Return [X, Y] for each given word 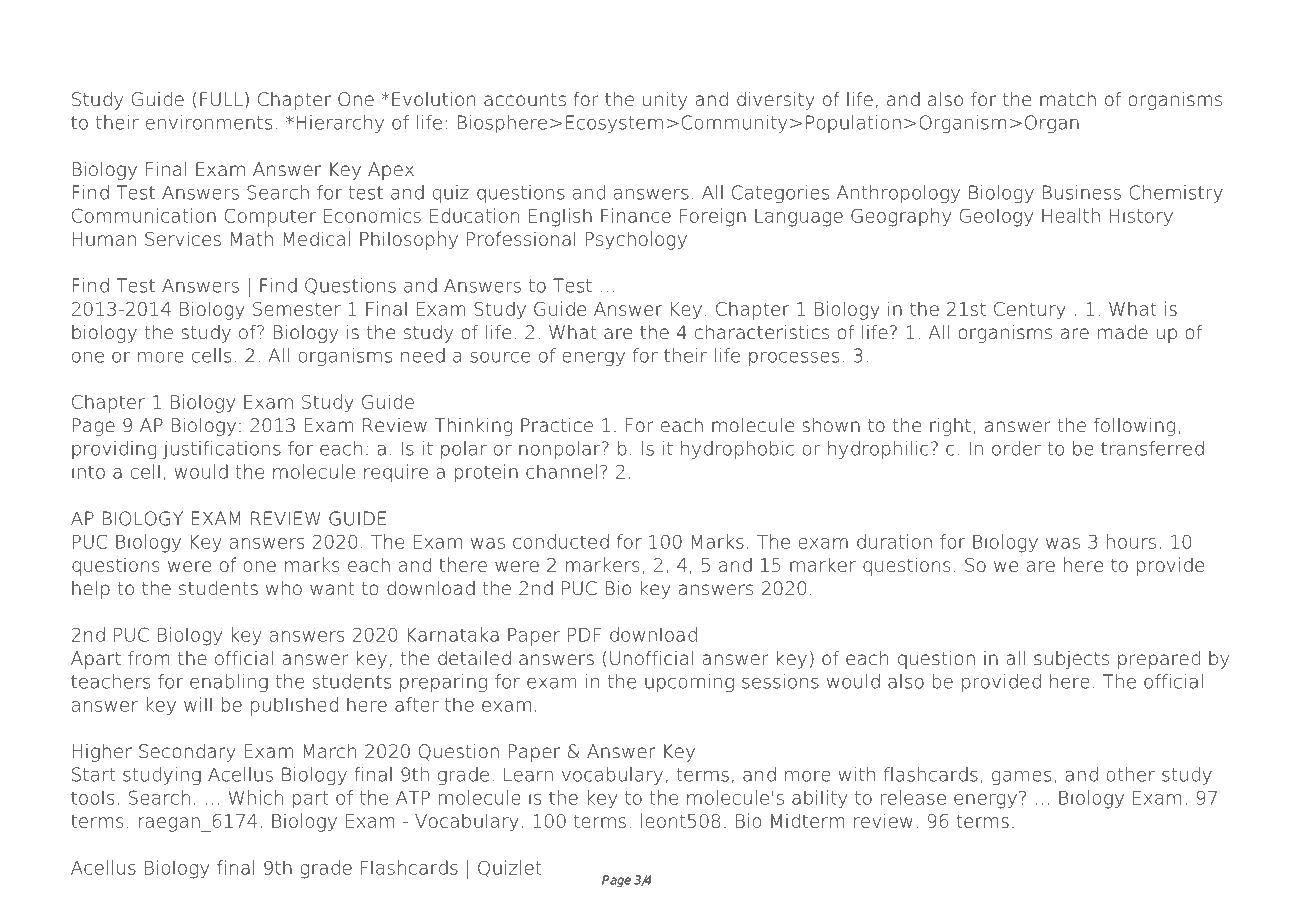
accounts [525, 100]
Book [165, 38]
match [1068, 99]
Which [256, 797]
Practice [557, 425]
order [1016, 448]
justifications [222, 450]
